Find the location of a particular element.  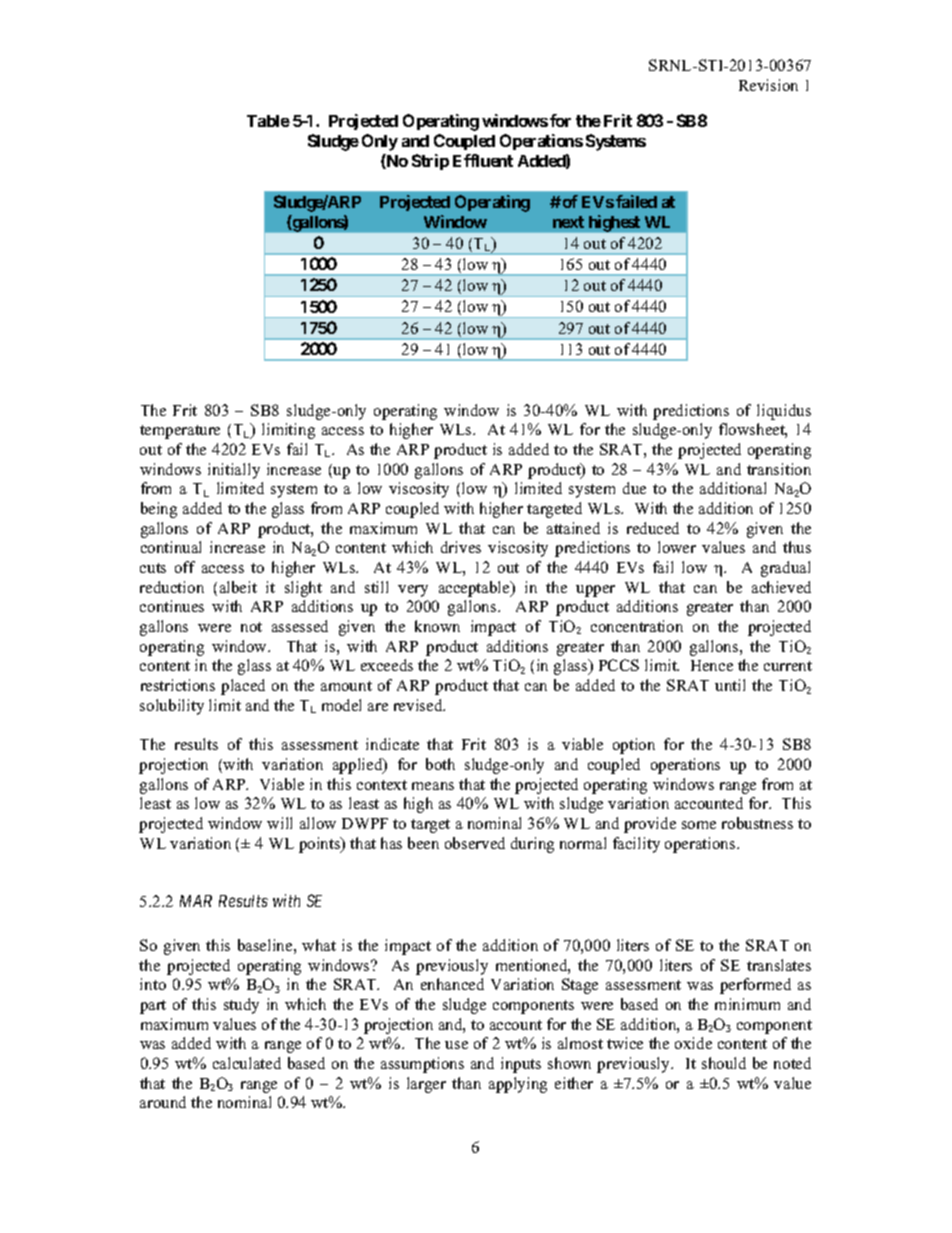

Revision is located at coordinates (768, 85).
